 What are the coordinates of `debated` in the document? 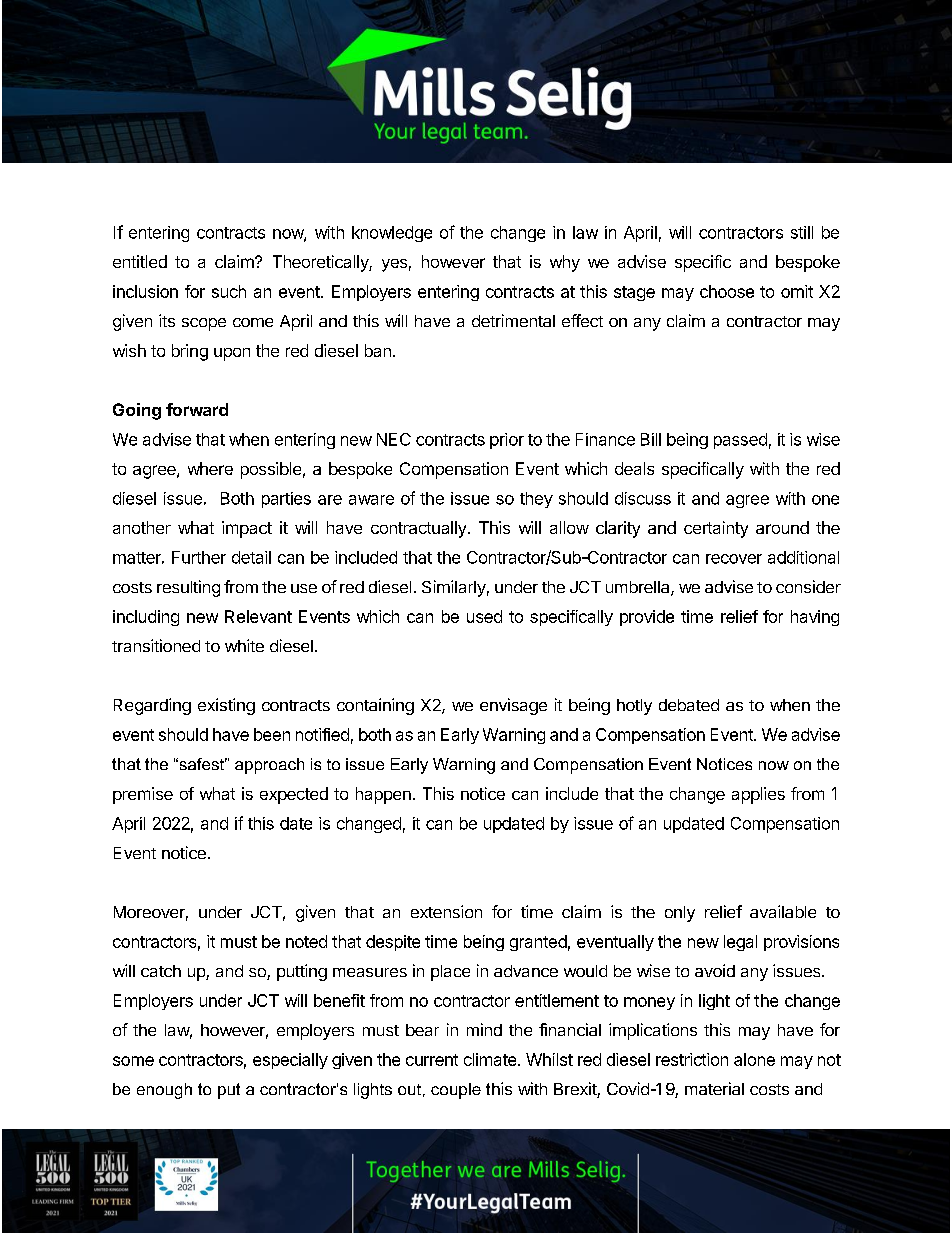 It's located at (689, 705).
